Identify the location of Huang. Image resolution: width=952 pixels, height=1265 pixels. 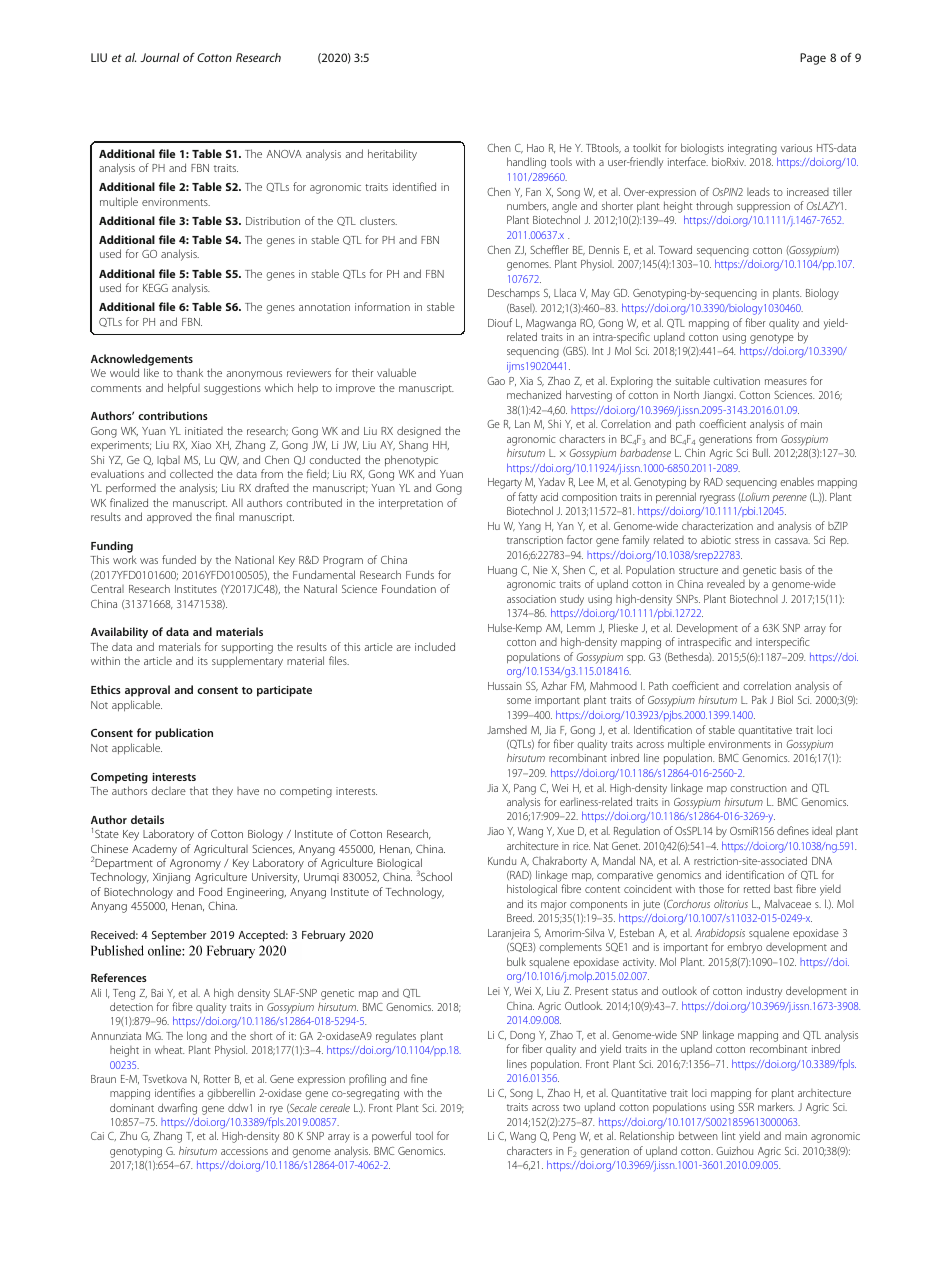
(502, 571).
